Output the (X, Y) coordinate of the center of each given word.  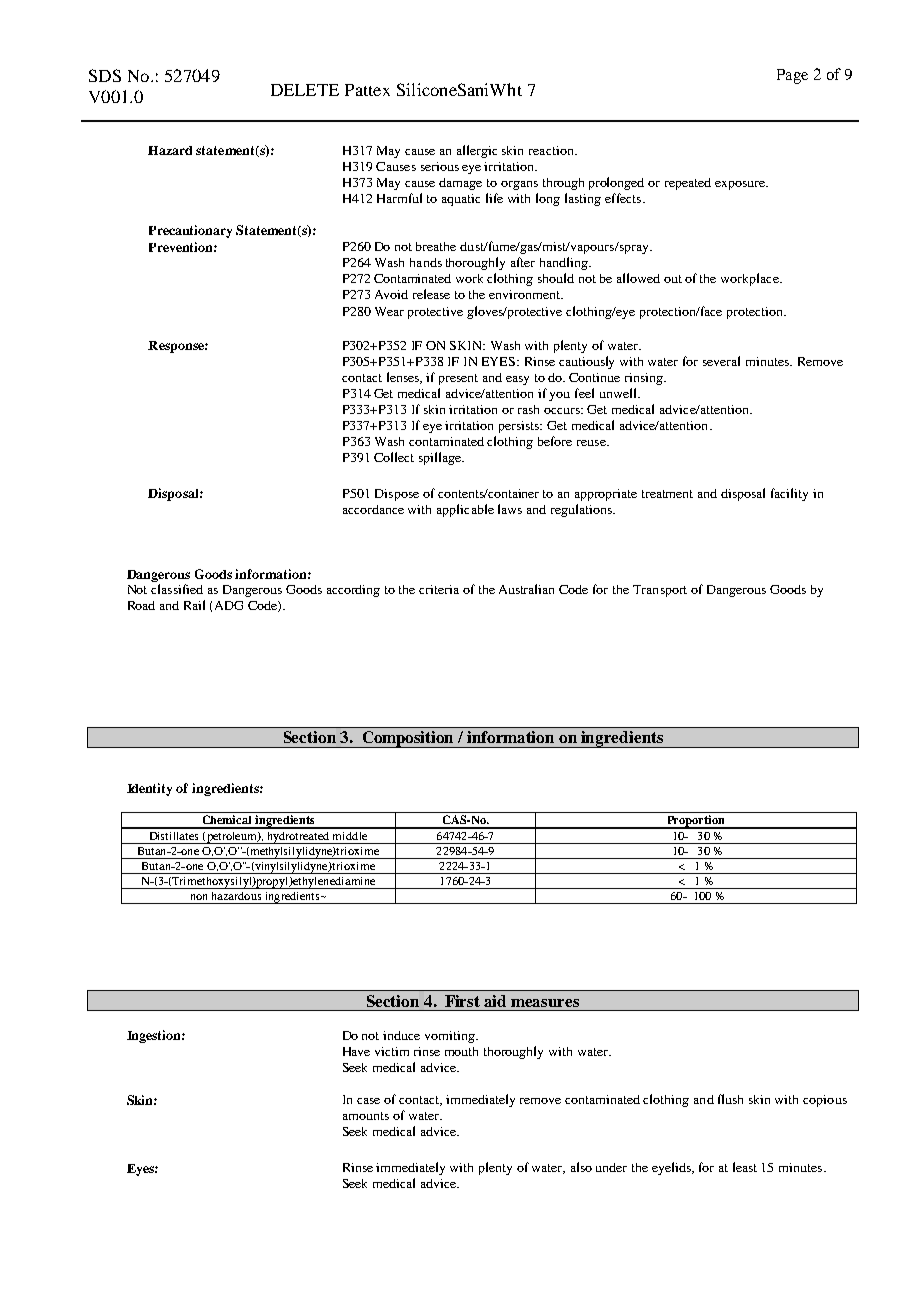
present (458, 379)
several (721, 361)
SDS (105, 75)
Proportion (696, 822)
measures (545, 1003)
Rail (194, 605)
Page (792, 76)
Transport (660, 591)
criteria (439, 589)
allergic (477, 151)
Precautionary (190, 231)
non (199, 897)
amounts (366, 1116)
